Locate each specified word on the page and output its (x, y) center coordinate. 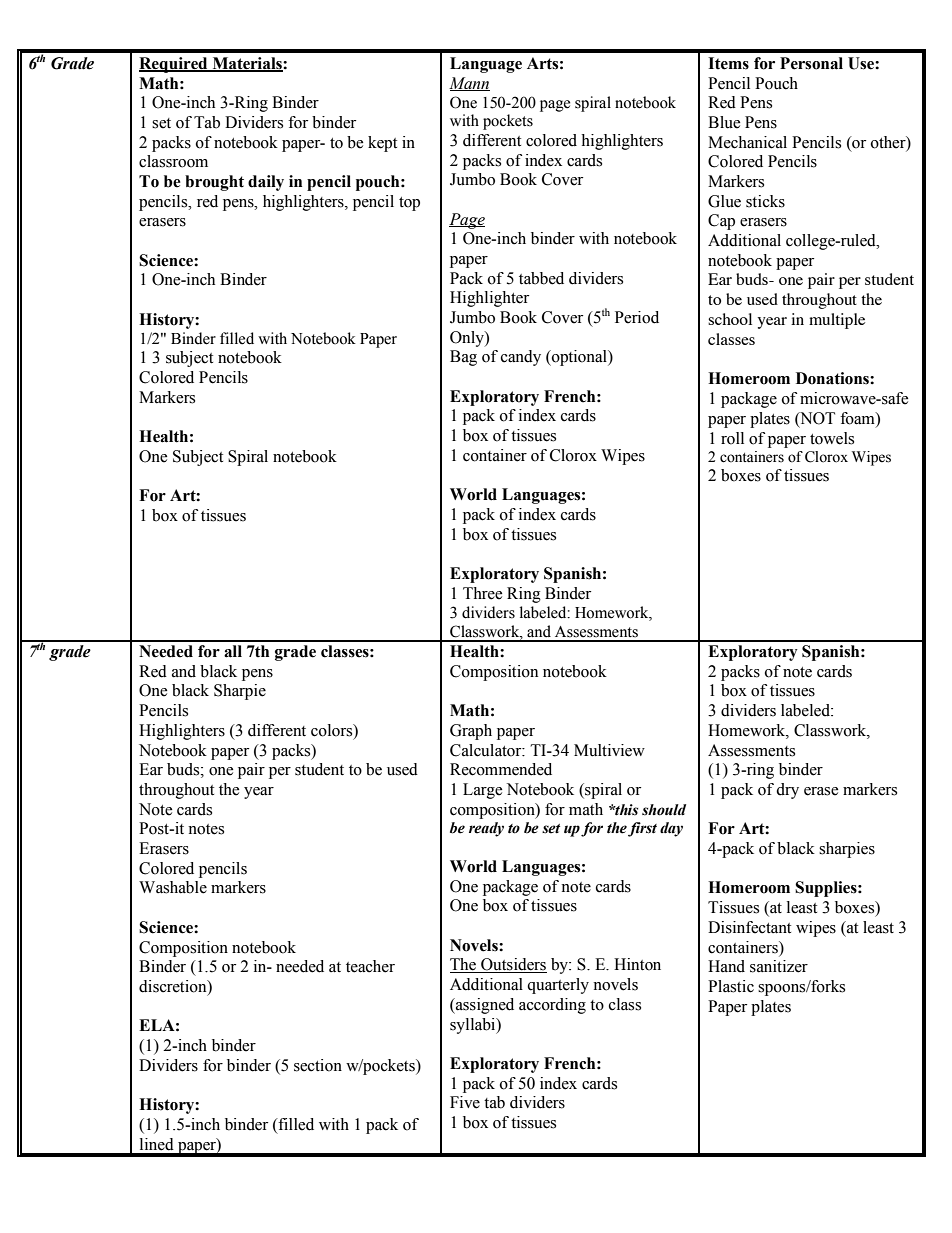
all (233, 651)
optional (579, 358)
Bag (463, 358)
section (318, 1065)
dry (787, 791)
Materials (247, 64)
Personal (811, 63)
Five (465, 1102)
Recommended (501, 769)
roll (732, 438)
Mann (469, 84)
